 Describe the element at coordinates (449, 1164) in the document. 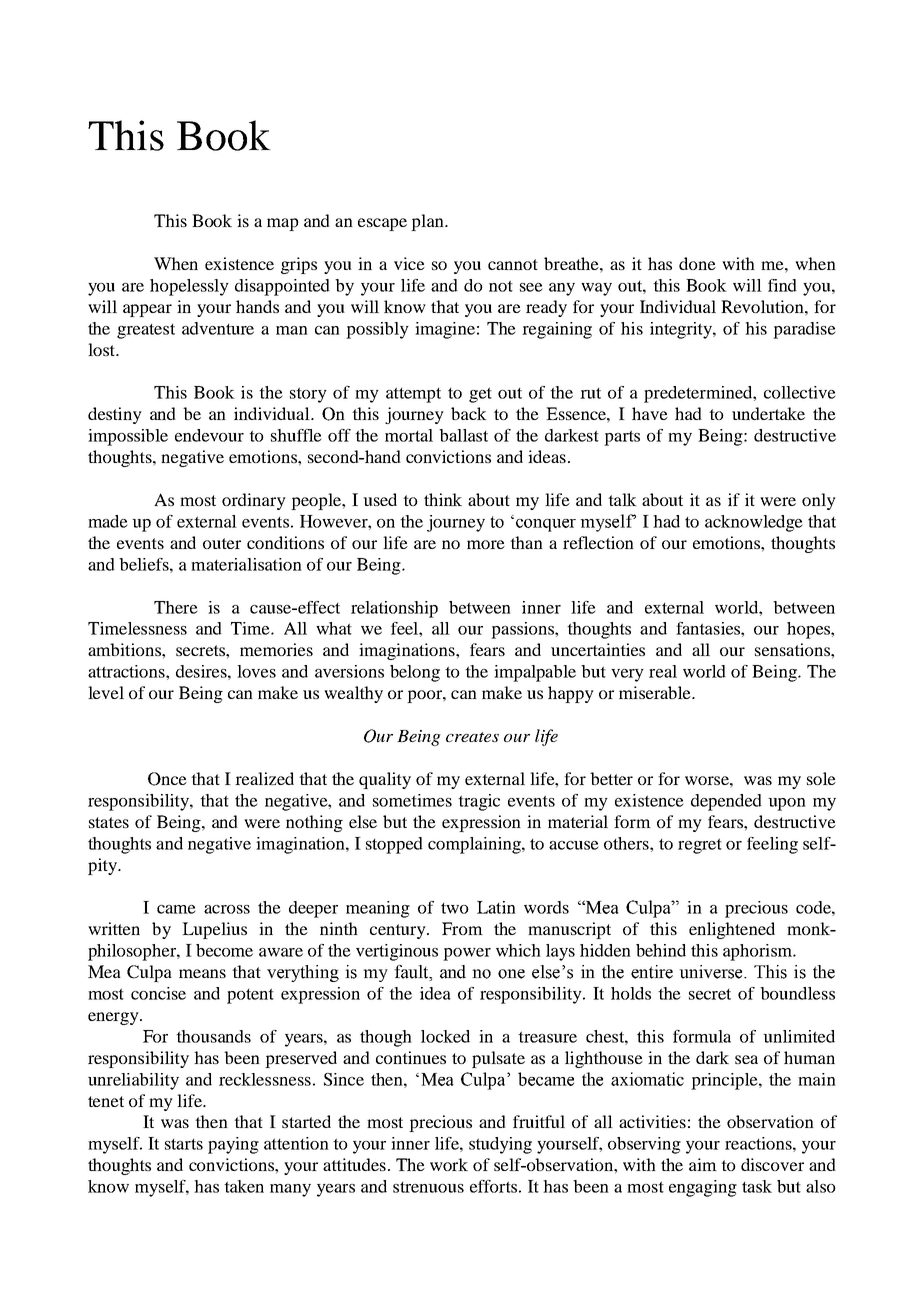

I see `work` at that location.
